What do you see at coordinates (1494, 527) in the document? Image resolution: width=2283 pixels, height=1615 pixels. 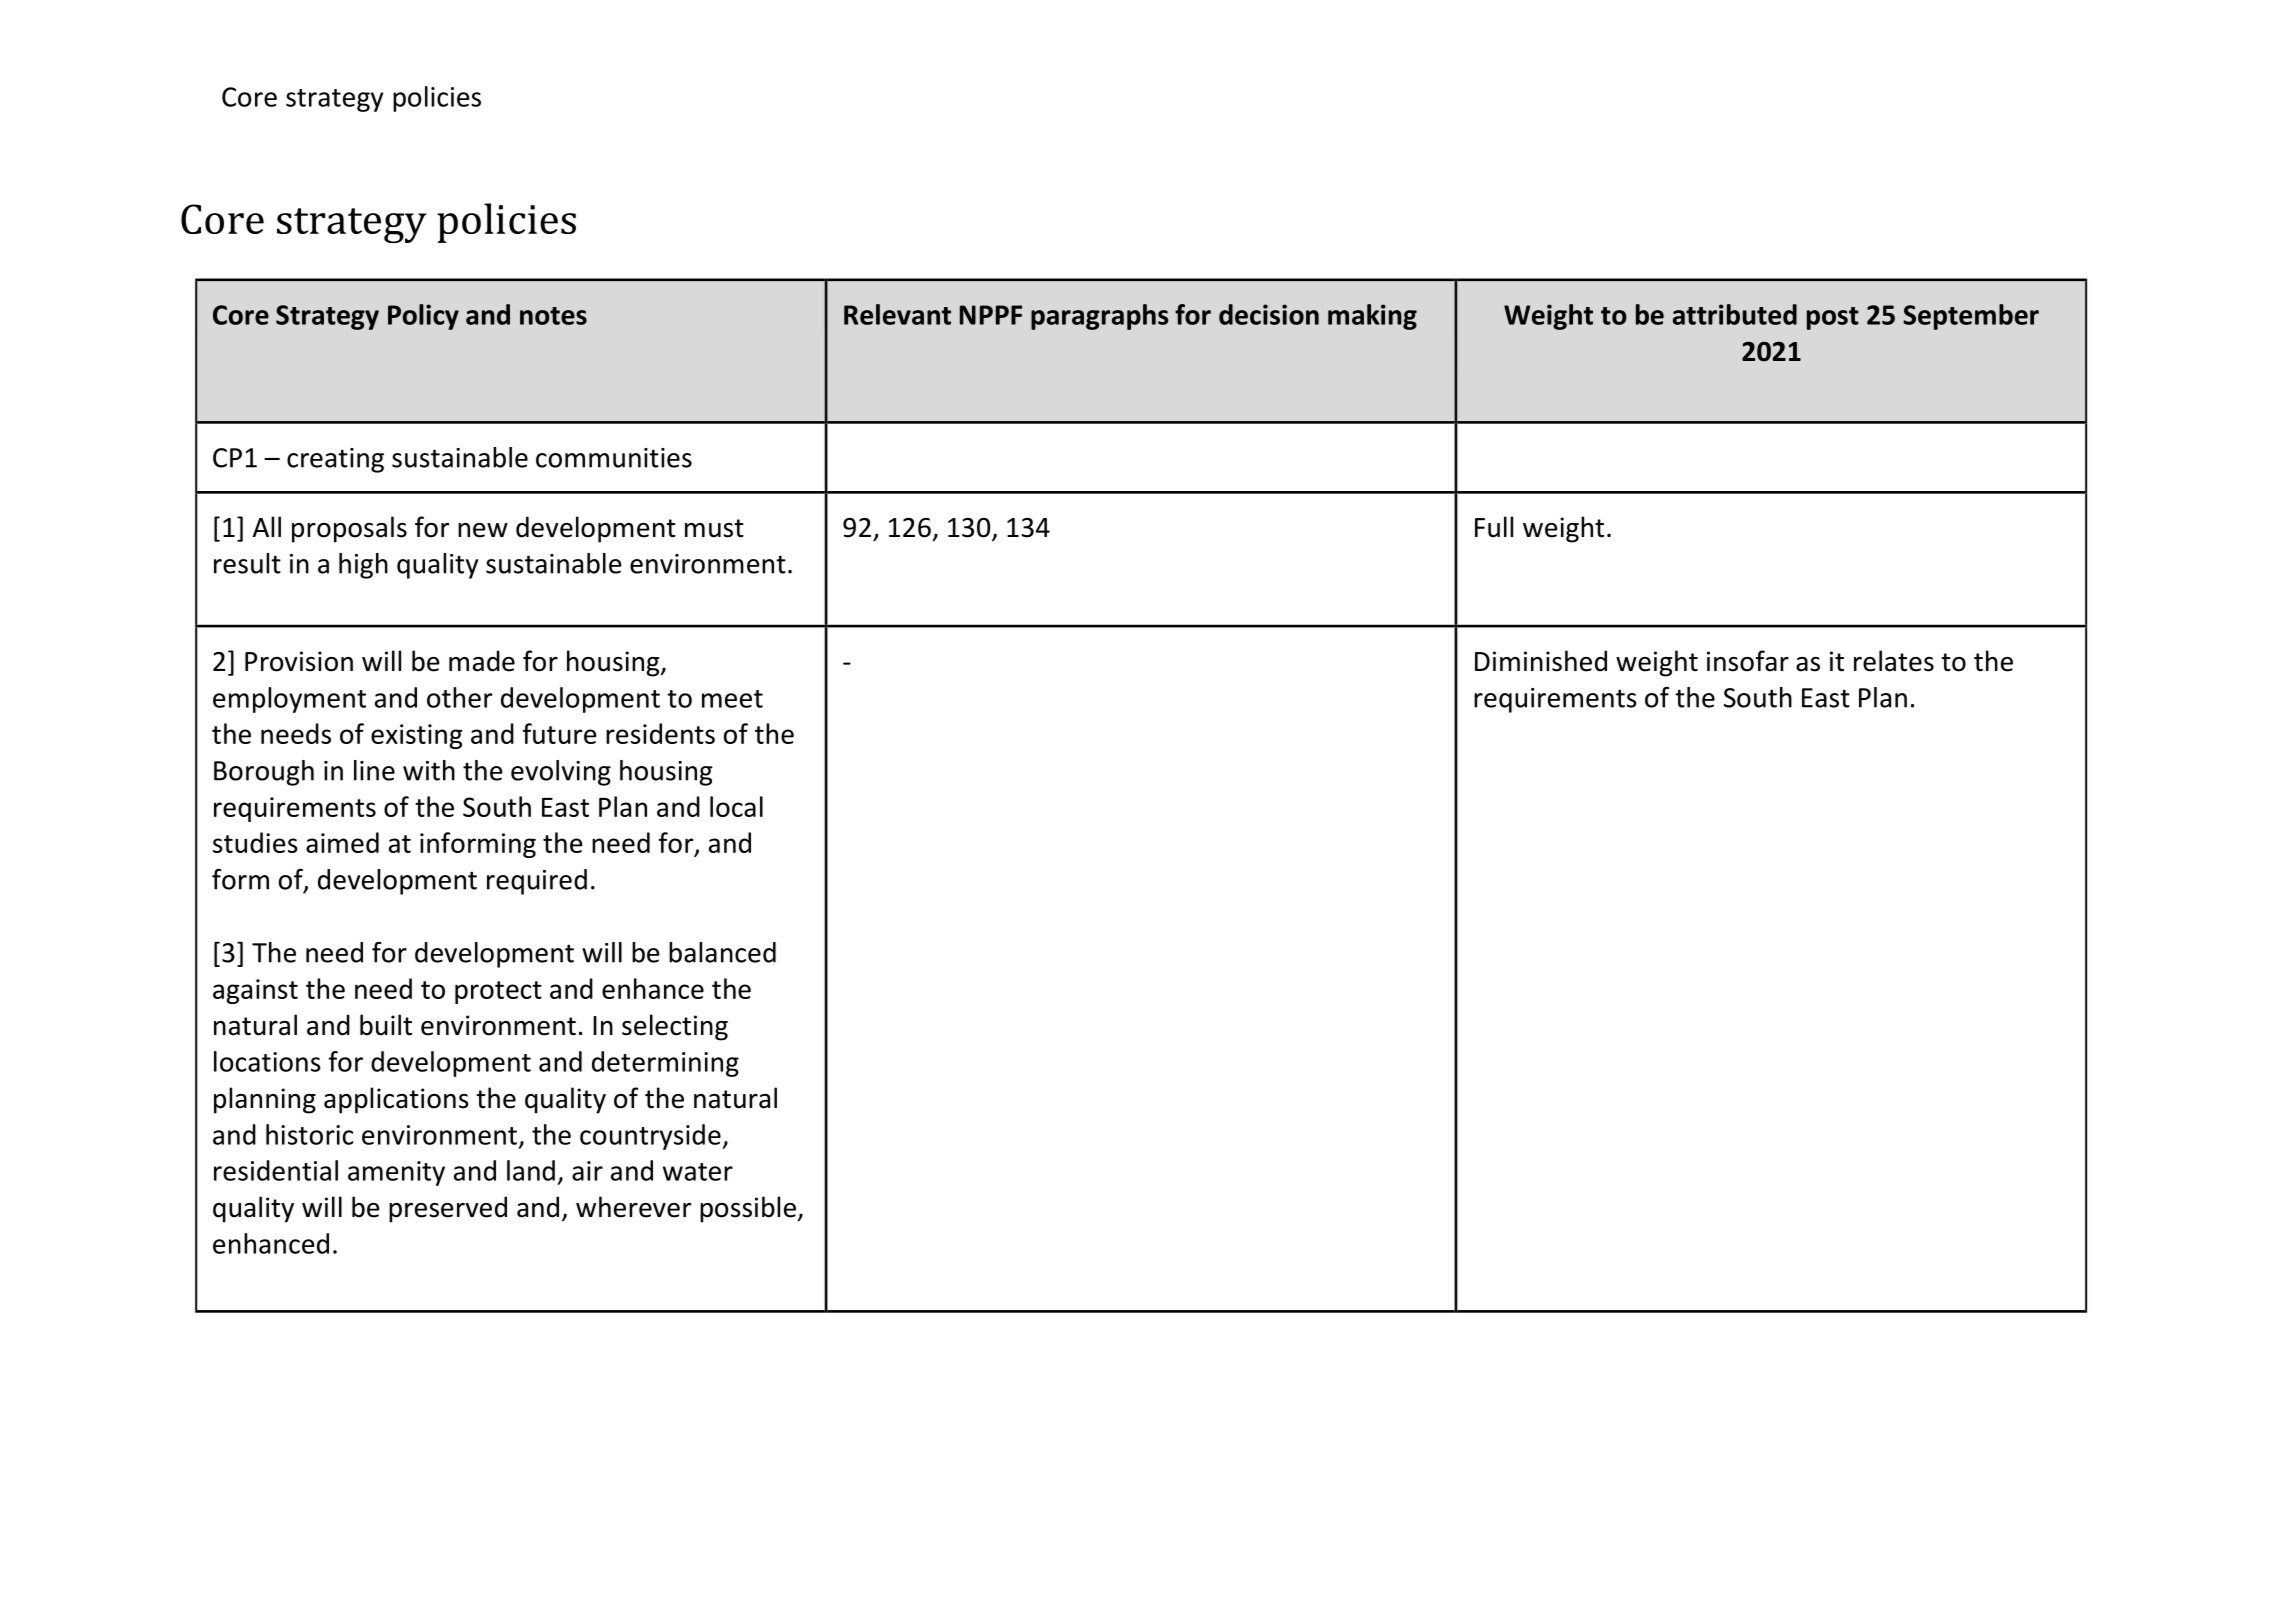 I see `Full` at bounding box center [1494, 527].
